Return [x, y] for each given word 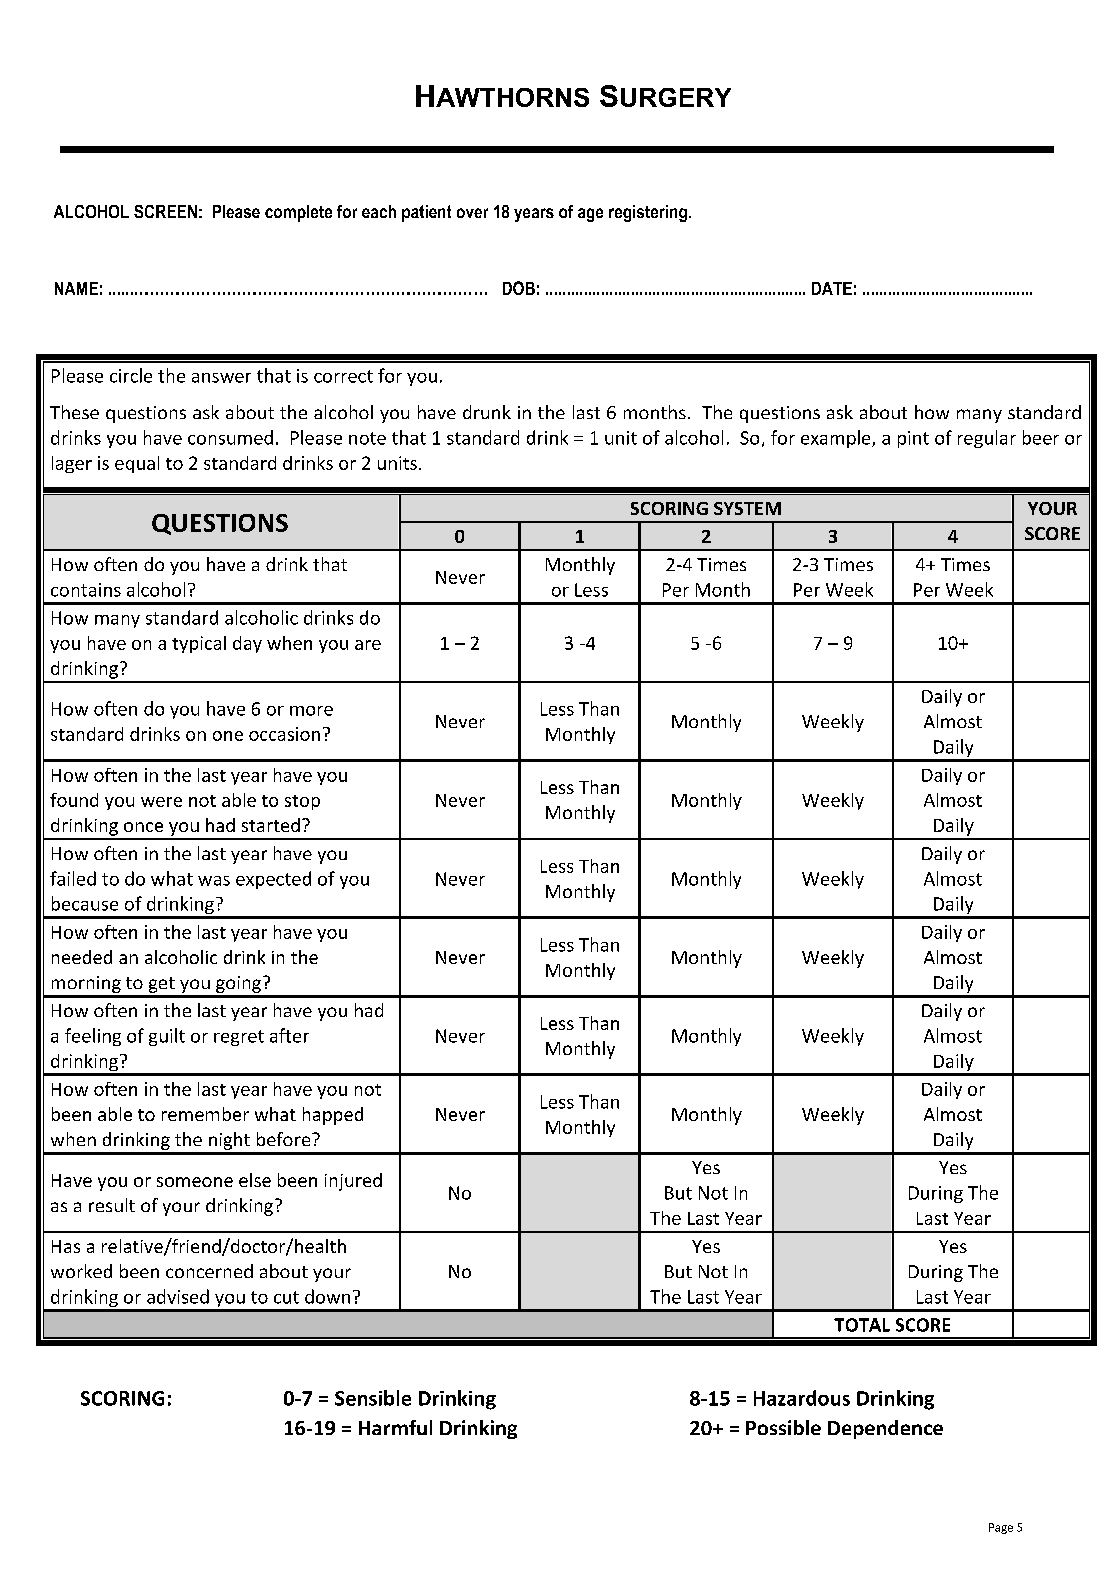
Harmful [395, 1427]
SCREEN [165, 211]
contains [86, 590]
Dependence [885, 1429]
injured [353, 1182]
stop [302, 802]
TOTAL [862, 1325]
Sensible [373, 1398]
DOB [519, 288]
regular [987, 439]
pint [913, 439]
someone [195, 1182]
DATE [832, 288]
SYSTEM [747, 508]
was [214, 881]
